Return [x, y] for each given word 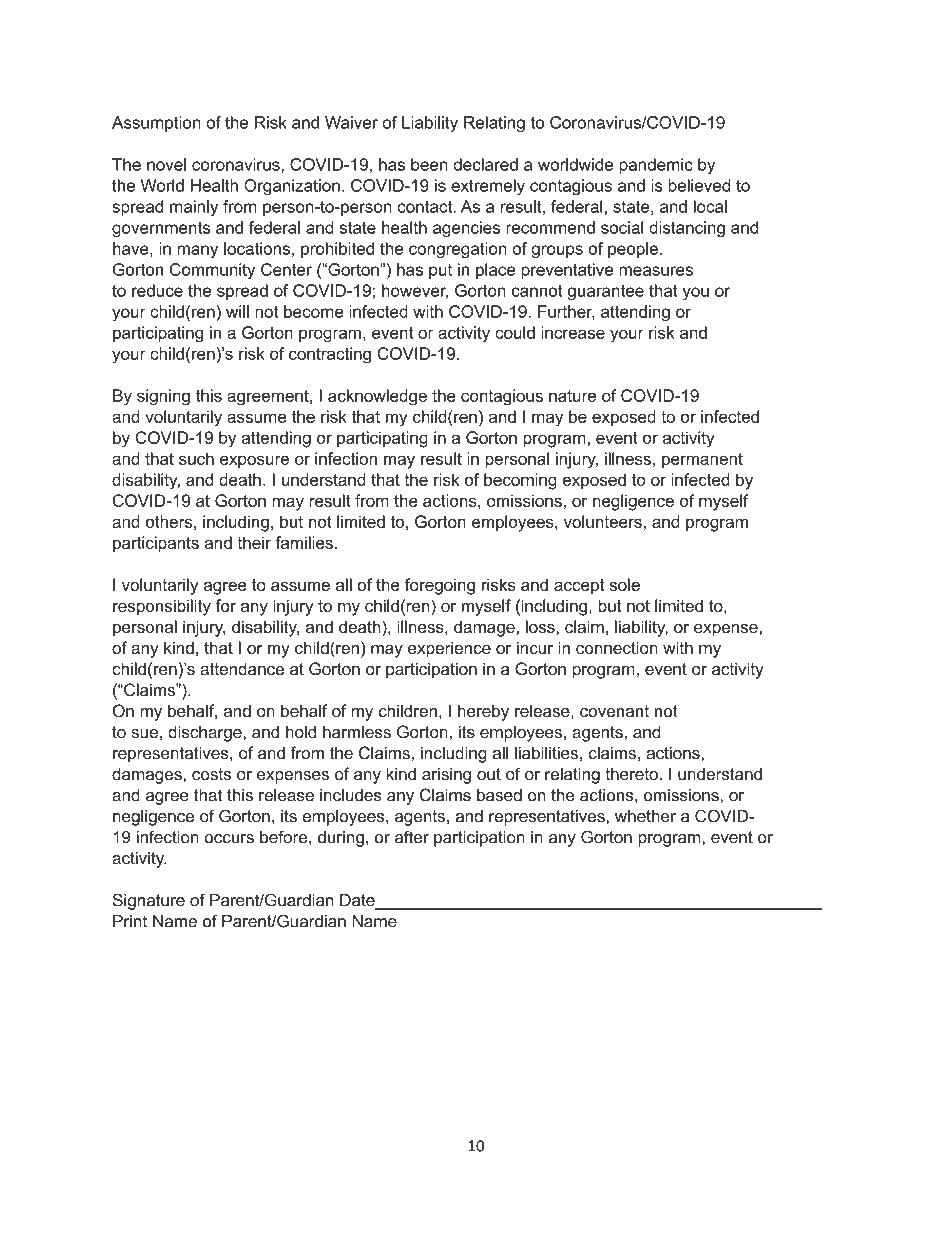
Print [130, 921]
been [429, 164]
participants [156, 544]
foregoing [440, 586]
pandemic [656, 166]
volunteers [603, 521]
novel [166, 164]
